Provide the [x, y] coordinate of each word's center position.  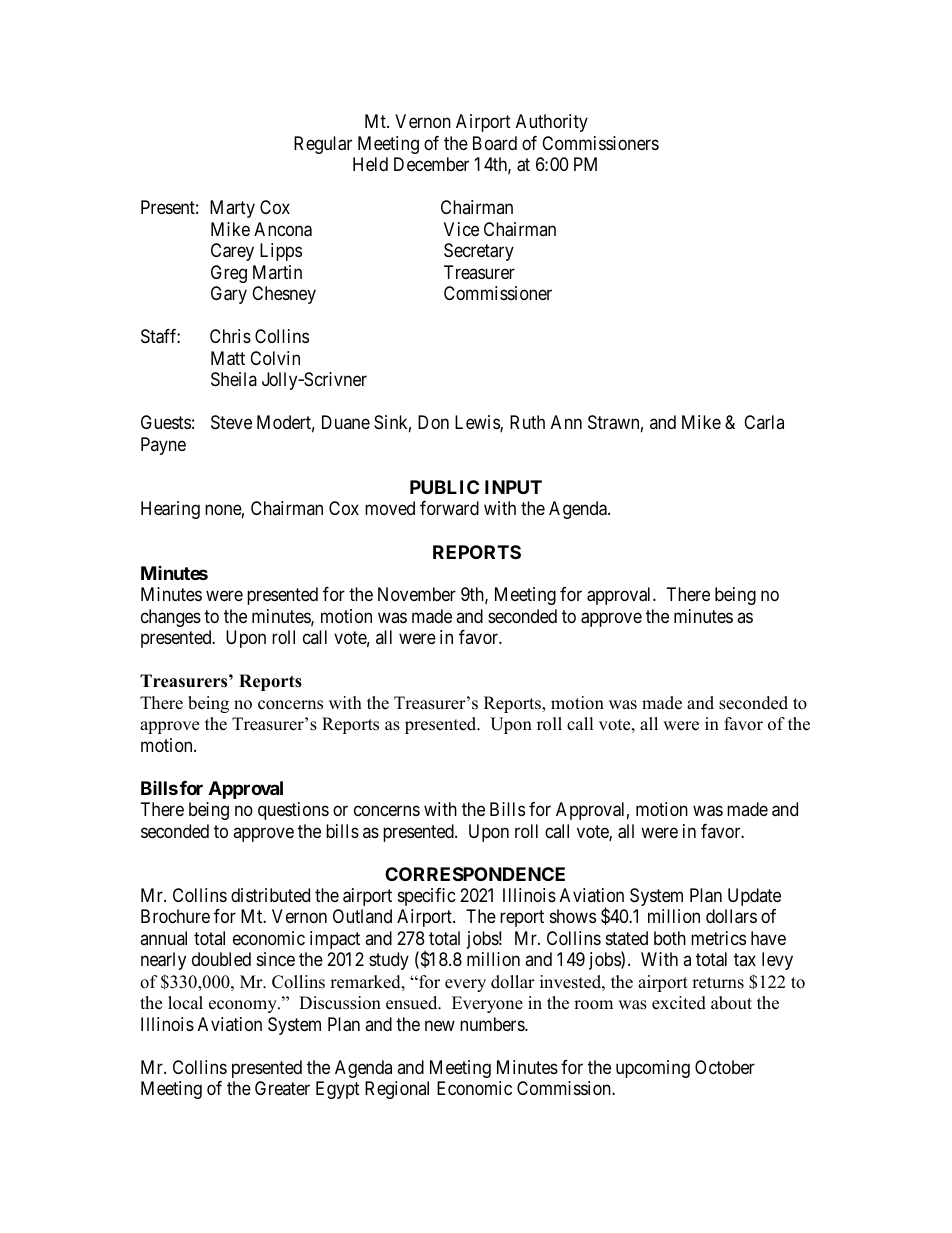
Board [495, 143]
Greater [282, 1088]
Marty [232, 209]
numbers [493, 1024]
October [725, 1067]
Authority [552, 123]
